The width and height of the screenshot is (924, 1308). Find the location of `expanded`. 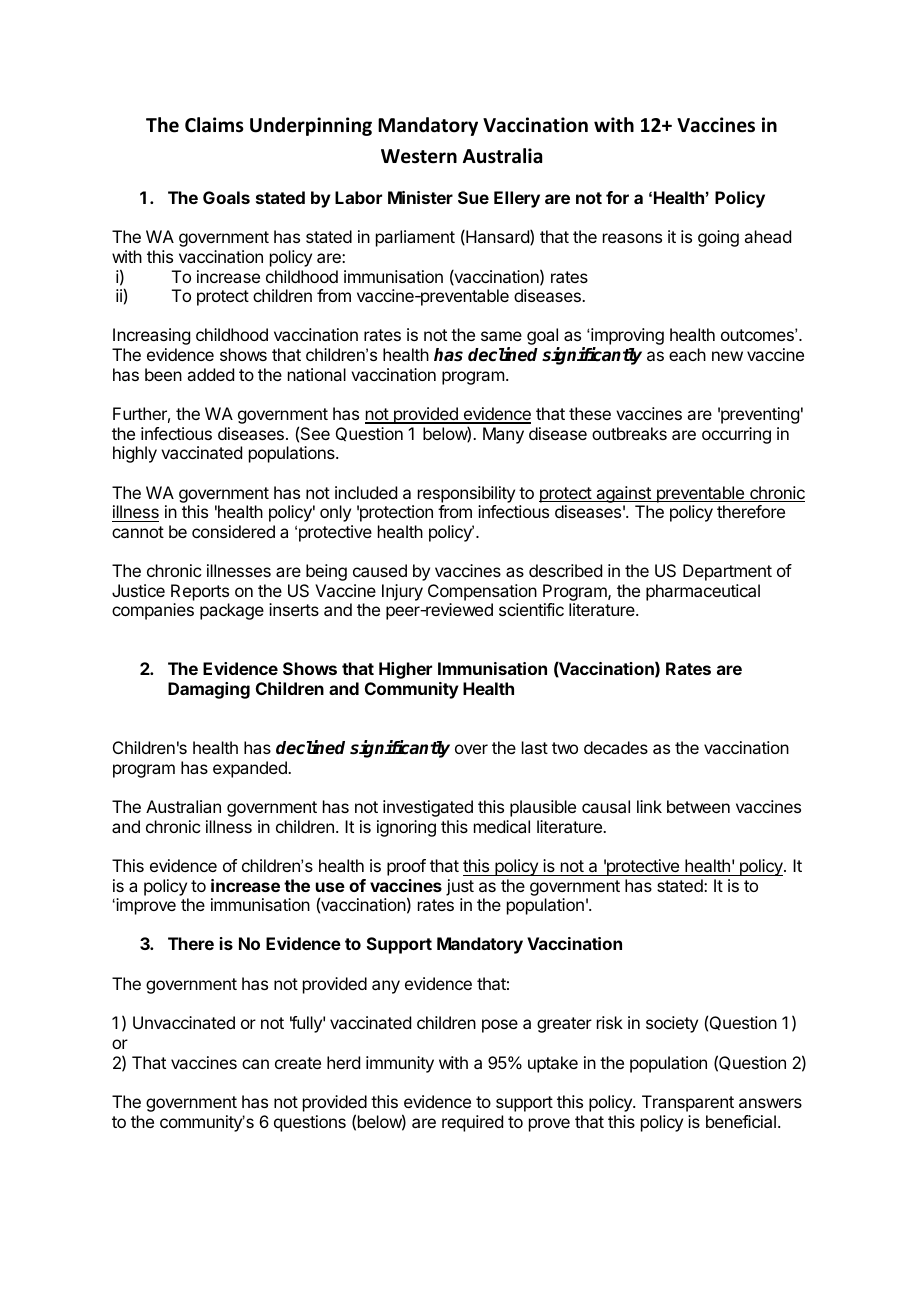

expanded is located at coordinates (251, 769).
